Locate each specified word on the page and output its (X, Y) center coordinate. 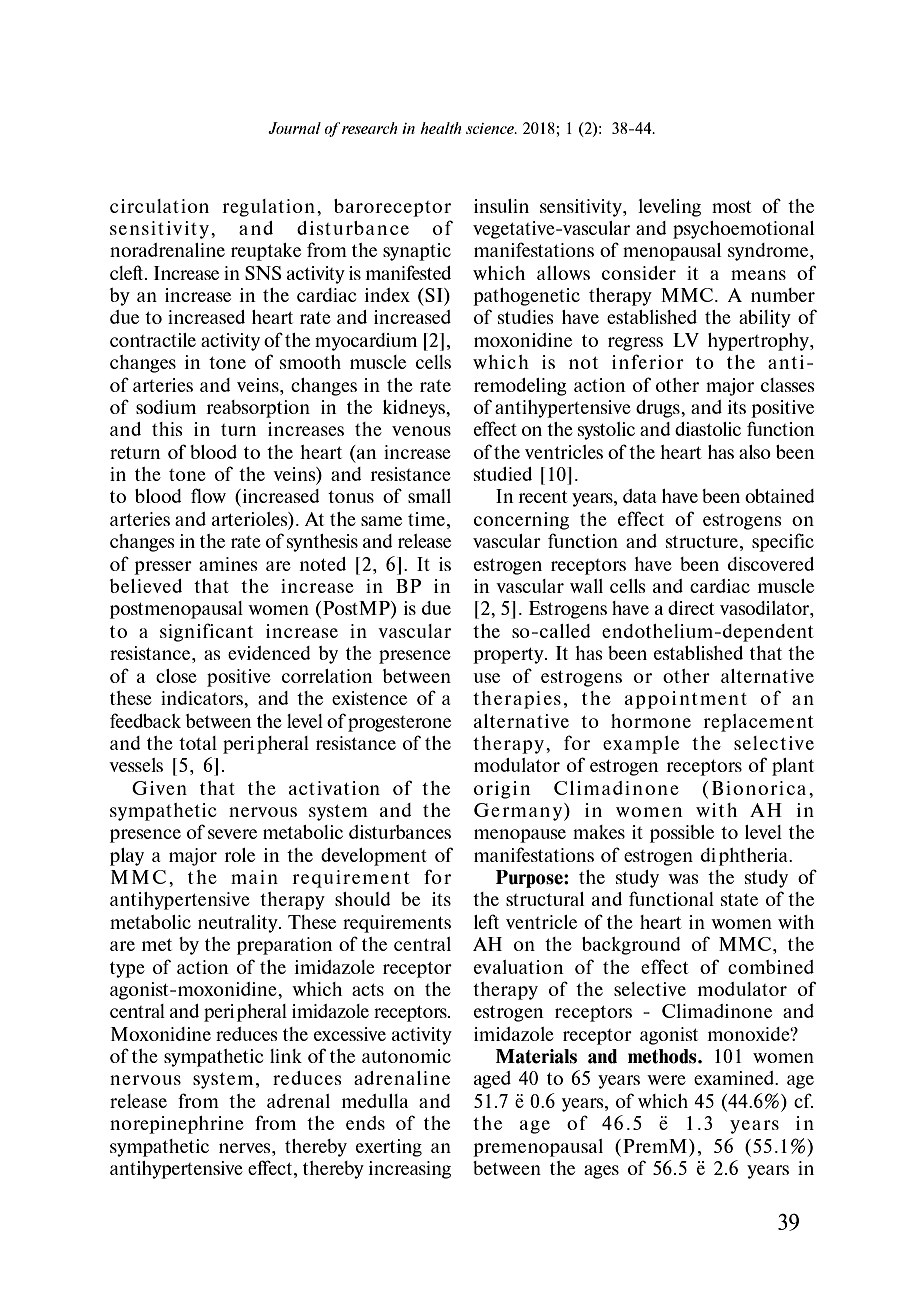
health (441, 128)
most (732, 207)
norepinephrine (177, 1125)
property (509, 656)
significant (206, 632)
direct (691, 608)
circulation (159, 206)
